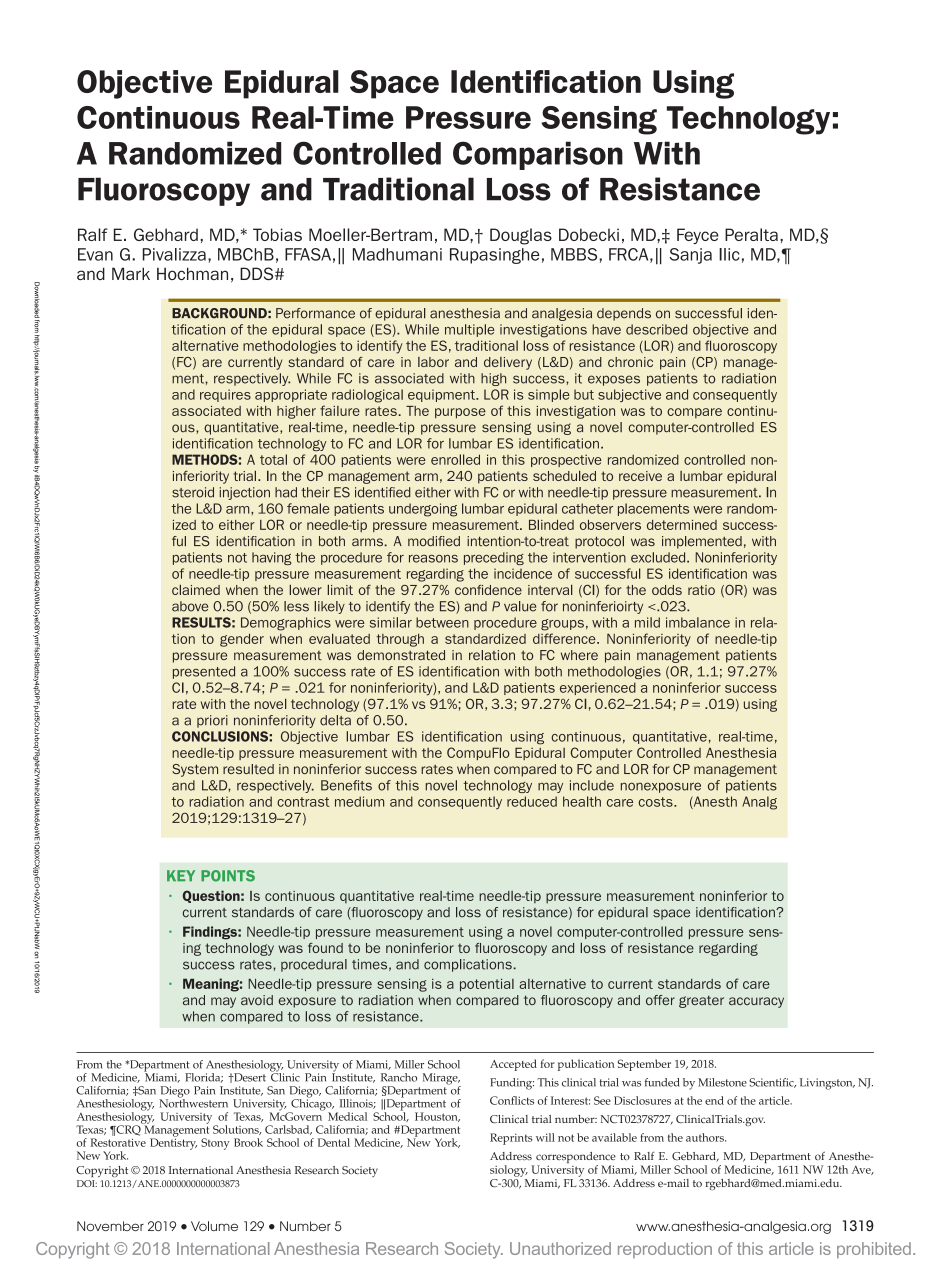  I want to click on priori, so click(212, 721).
